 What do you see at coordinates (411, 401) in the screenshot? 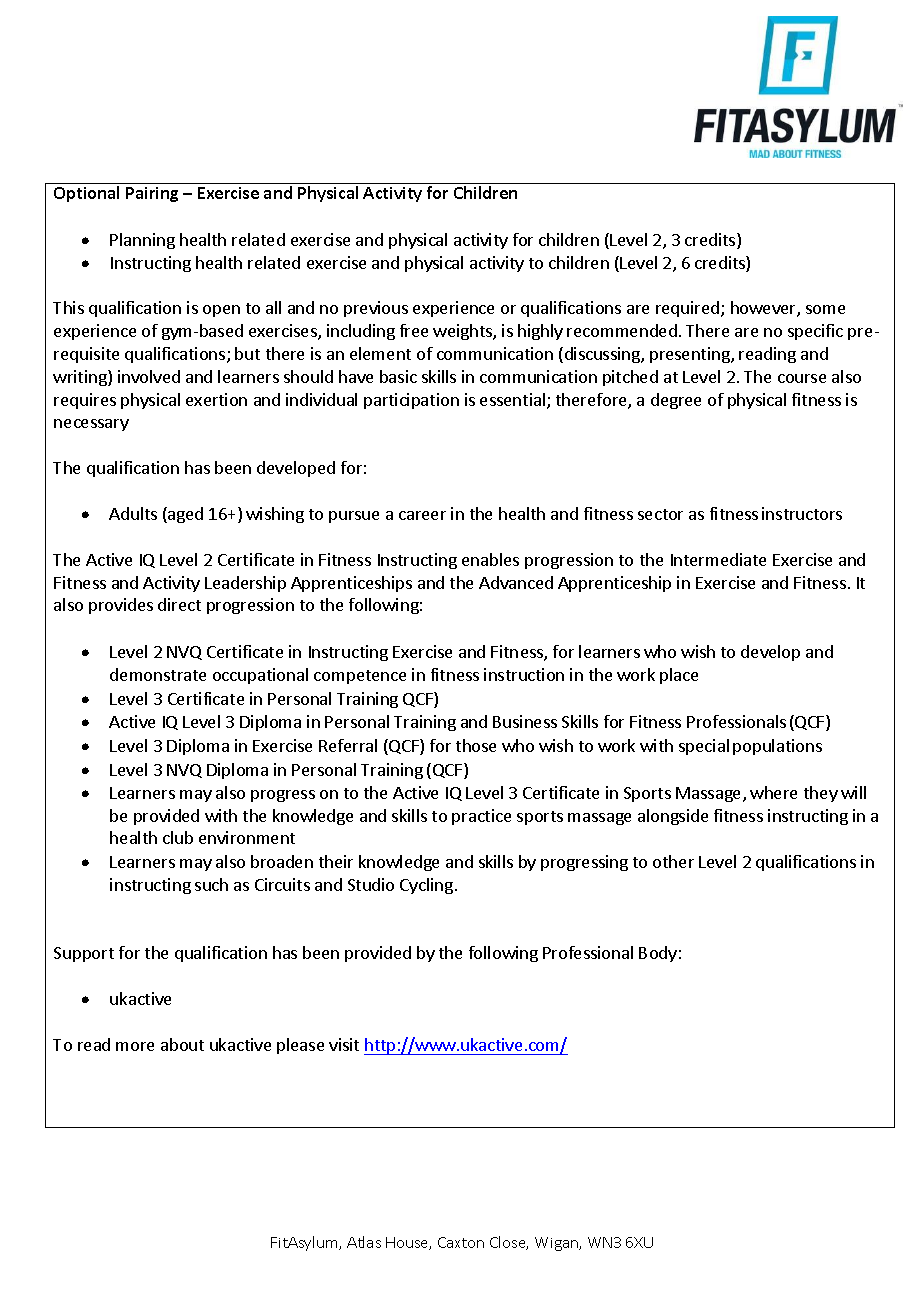
I see `participation` at bounding box center [411, 401].
